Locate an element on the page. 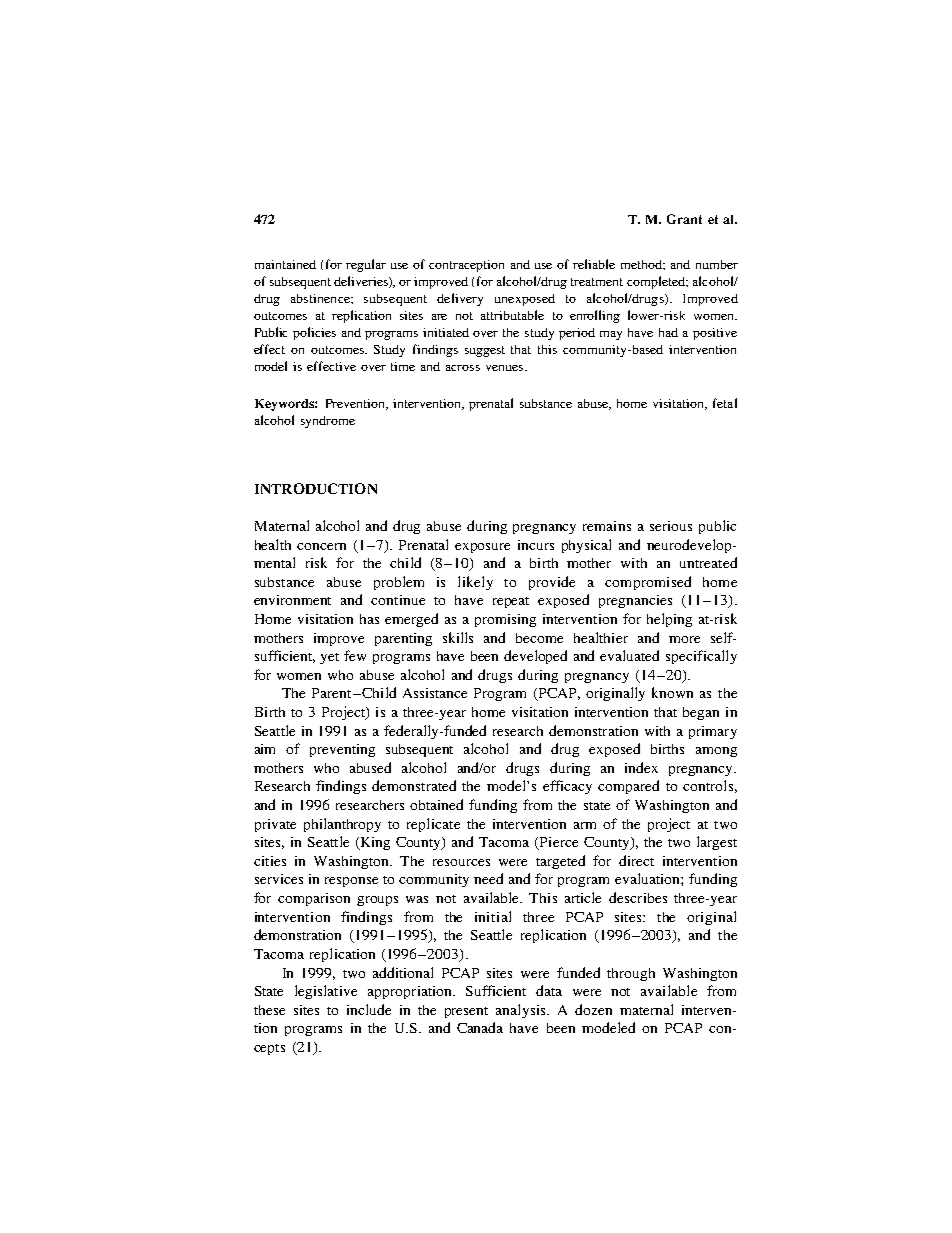 This page has width=952, height=1233. concern is located at coordinates (321, 546).
